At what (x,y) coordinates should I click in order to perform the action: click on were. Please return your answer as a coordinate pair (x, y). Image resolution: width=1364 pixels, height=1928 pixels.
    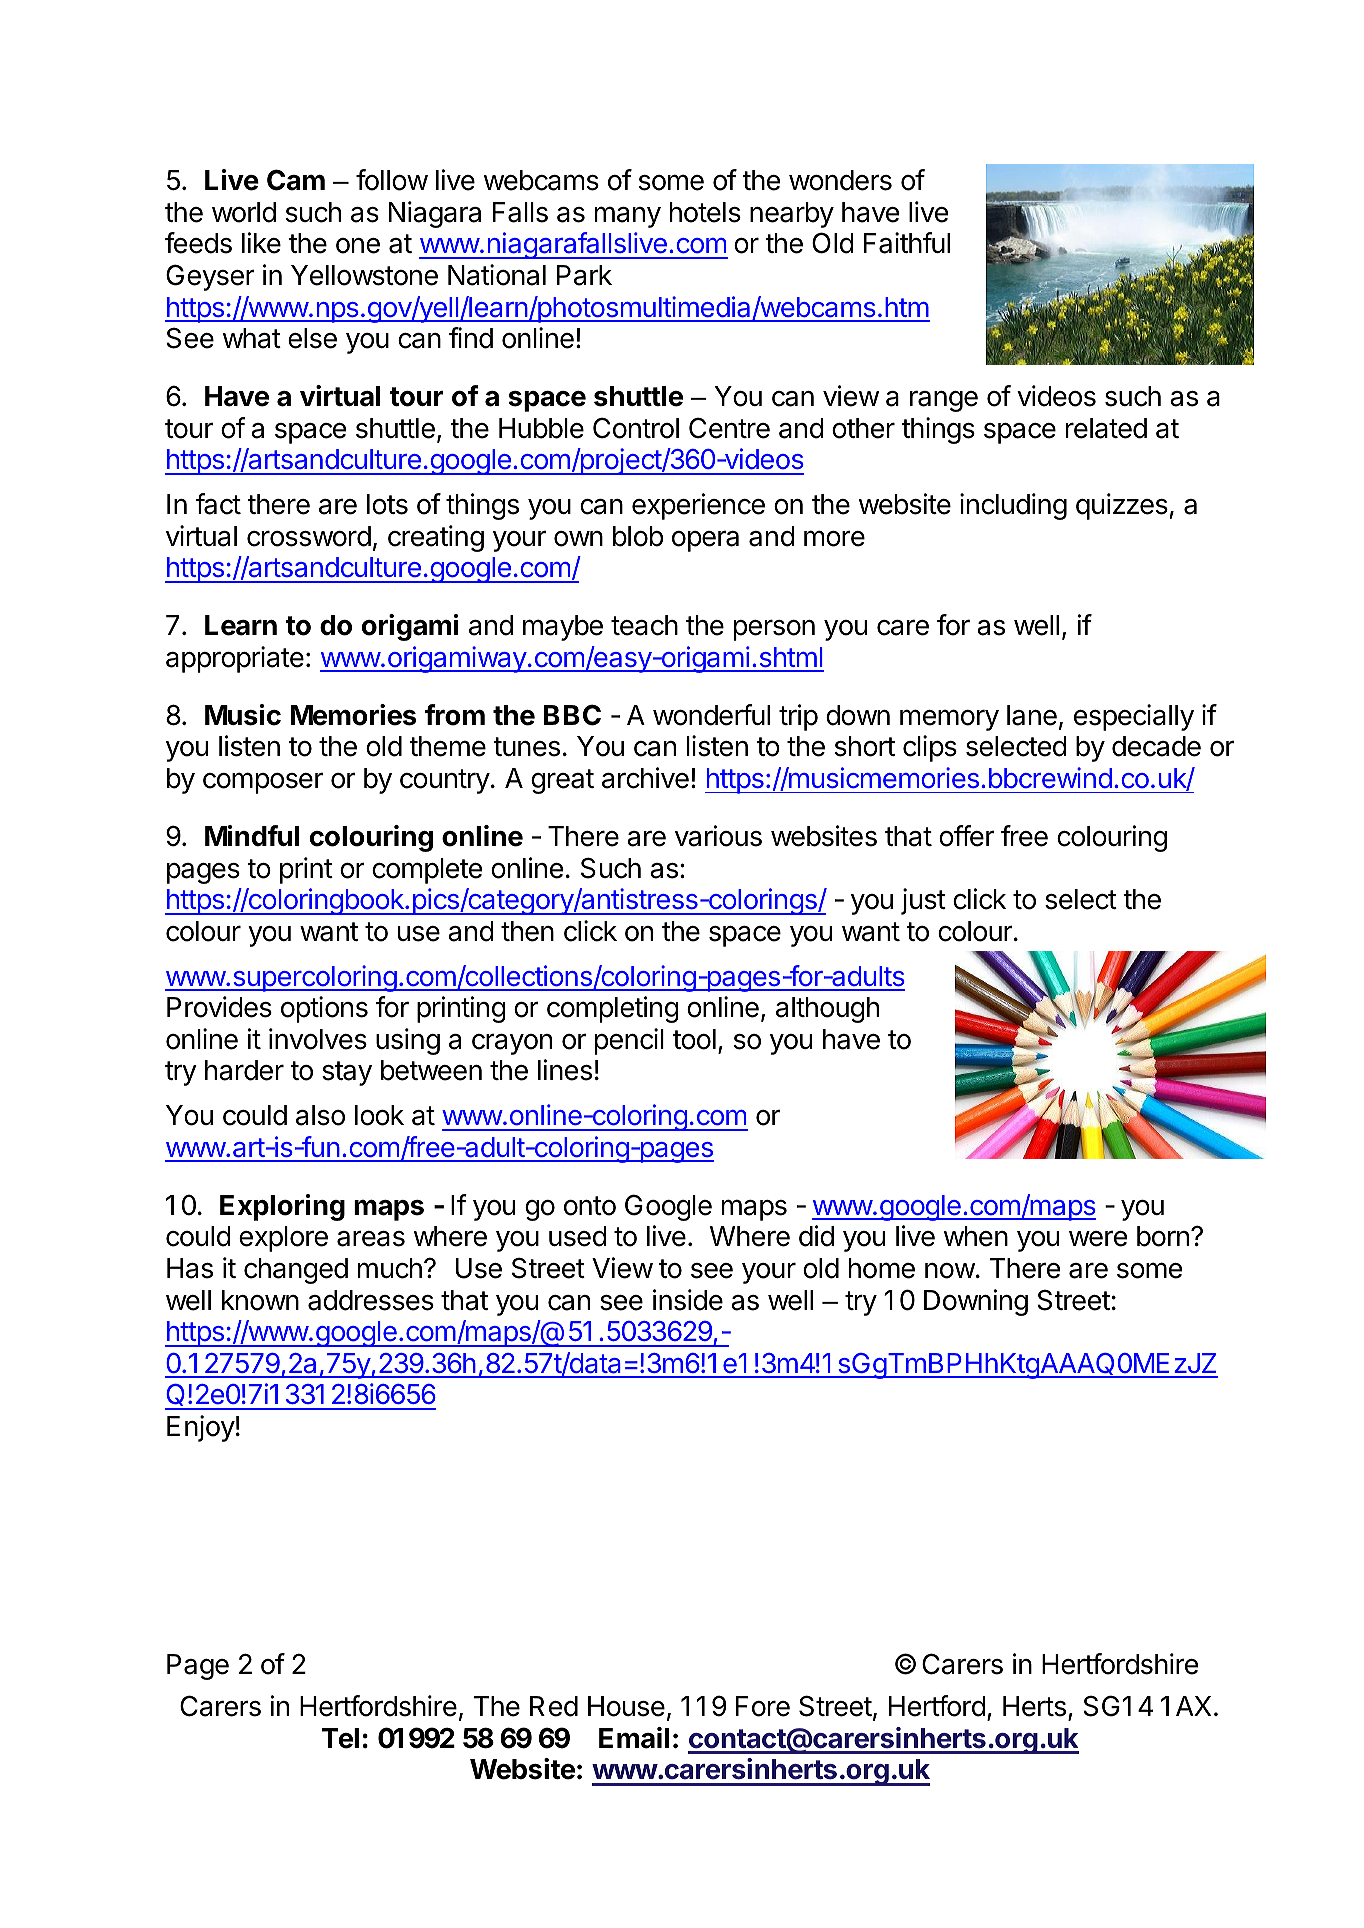
    Looking at the image, I should click on (1098, 1239).
